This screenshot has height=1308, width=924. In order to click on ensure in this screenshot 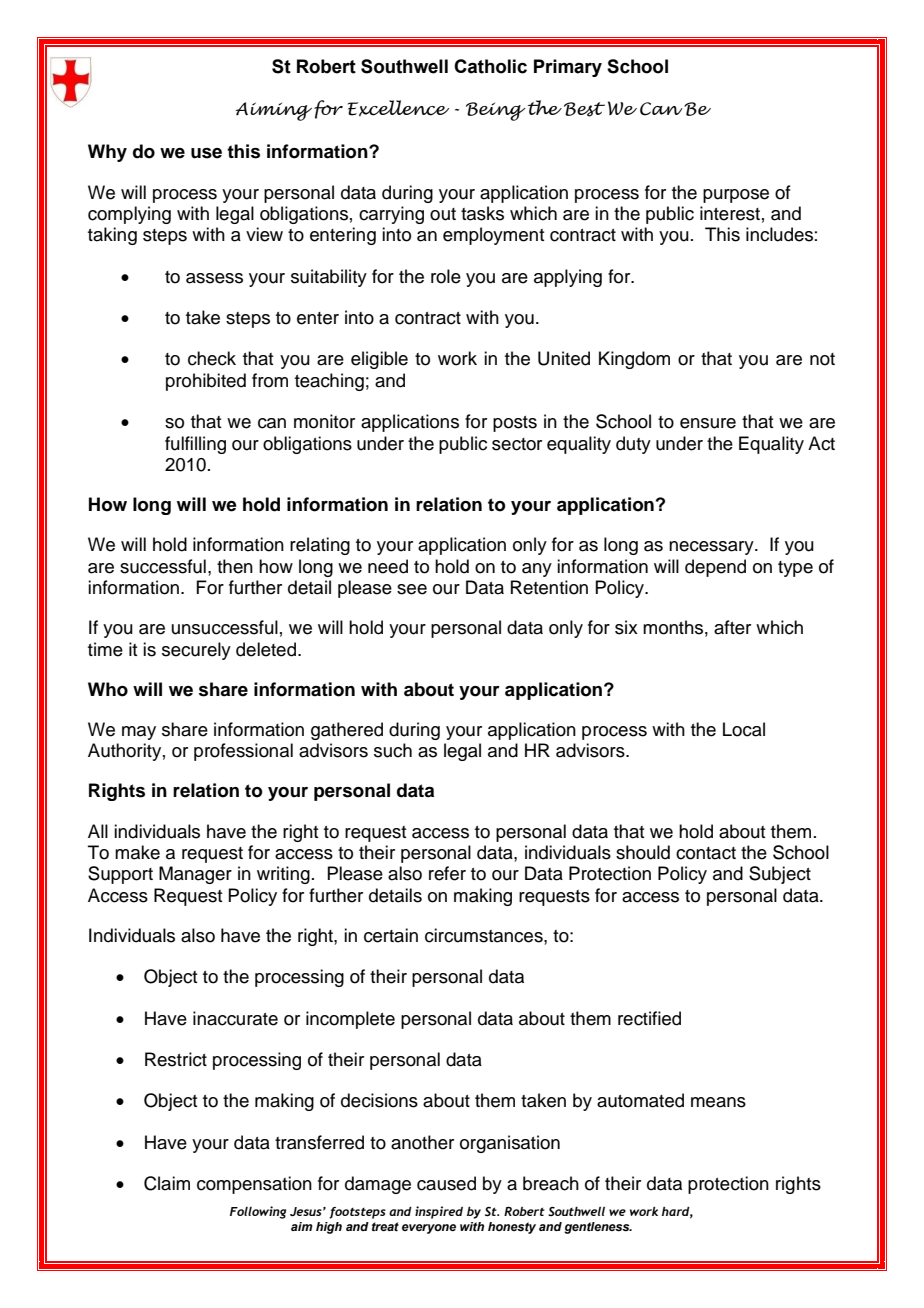, I will do `click(708, 423)`.
